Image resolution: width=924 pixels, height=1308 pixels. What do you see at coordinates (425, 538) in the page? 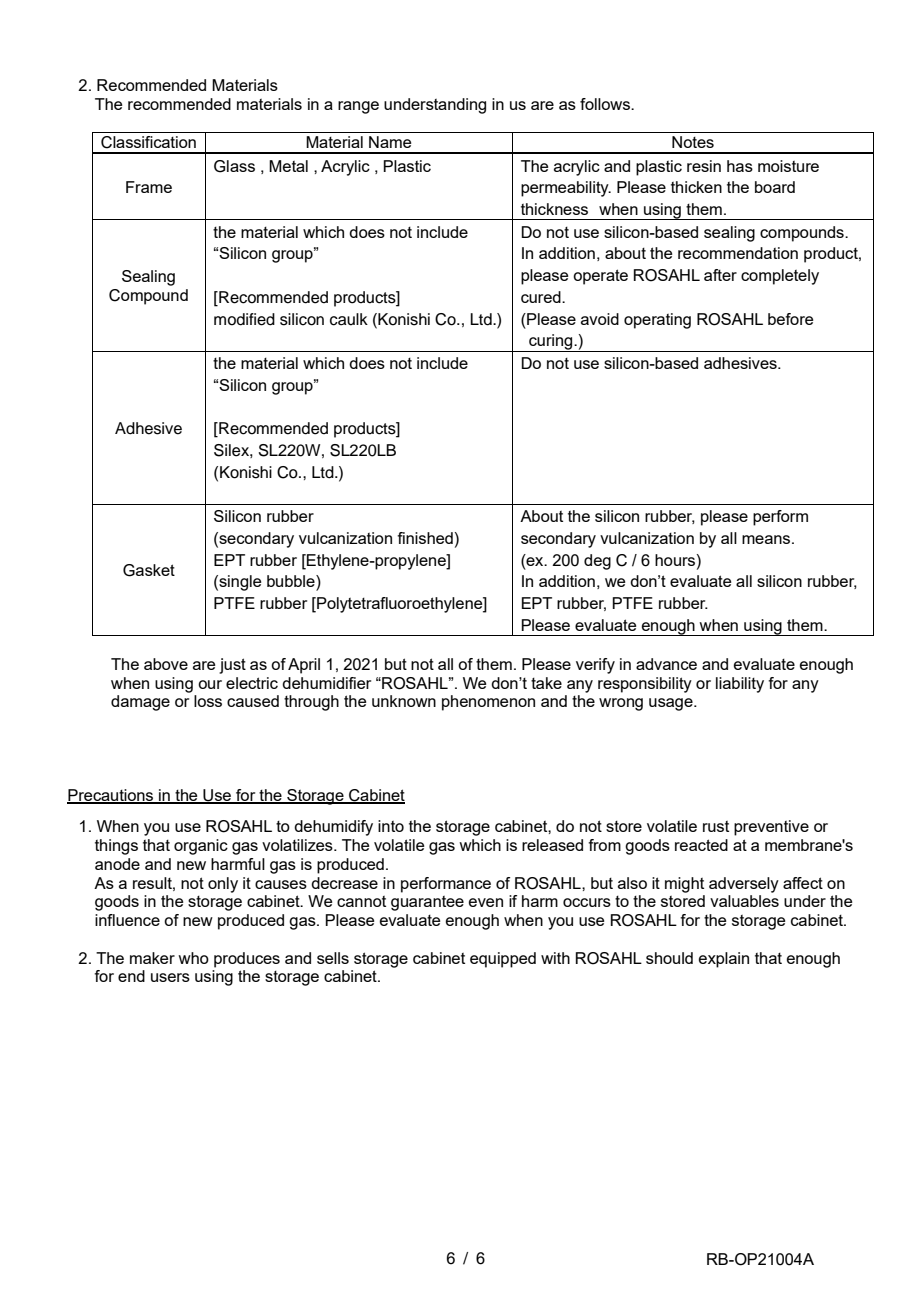
I see `finished` at bounding box center [425, 538].
